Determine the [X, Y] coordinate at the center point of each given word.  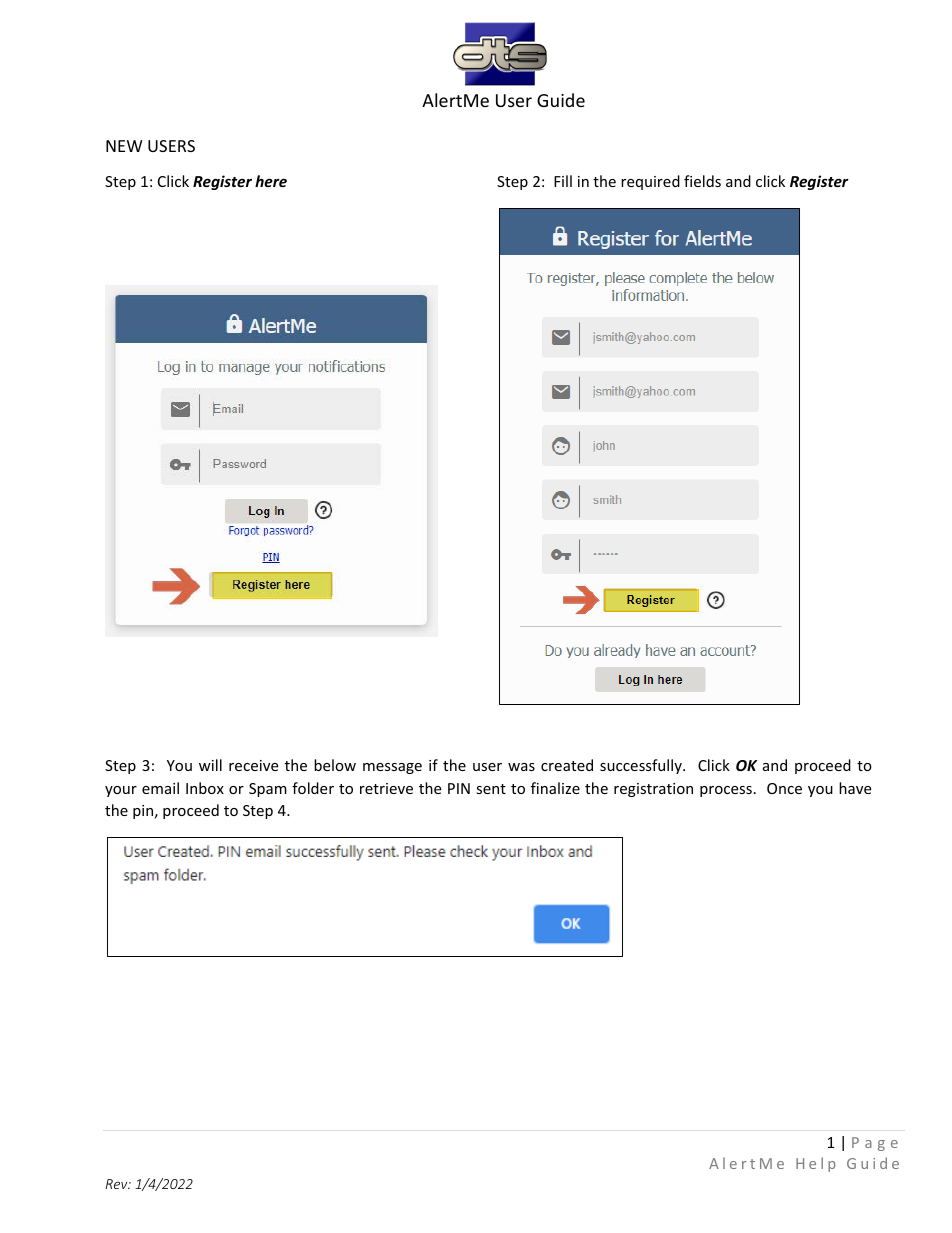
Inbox [205, 788]
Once [784, 788]
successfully [642, 766]
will [210, 765]
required [650, 182]
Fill [563, 181]
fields [702, 181]
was [521, 767]
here [271, 181]
